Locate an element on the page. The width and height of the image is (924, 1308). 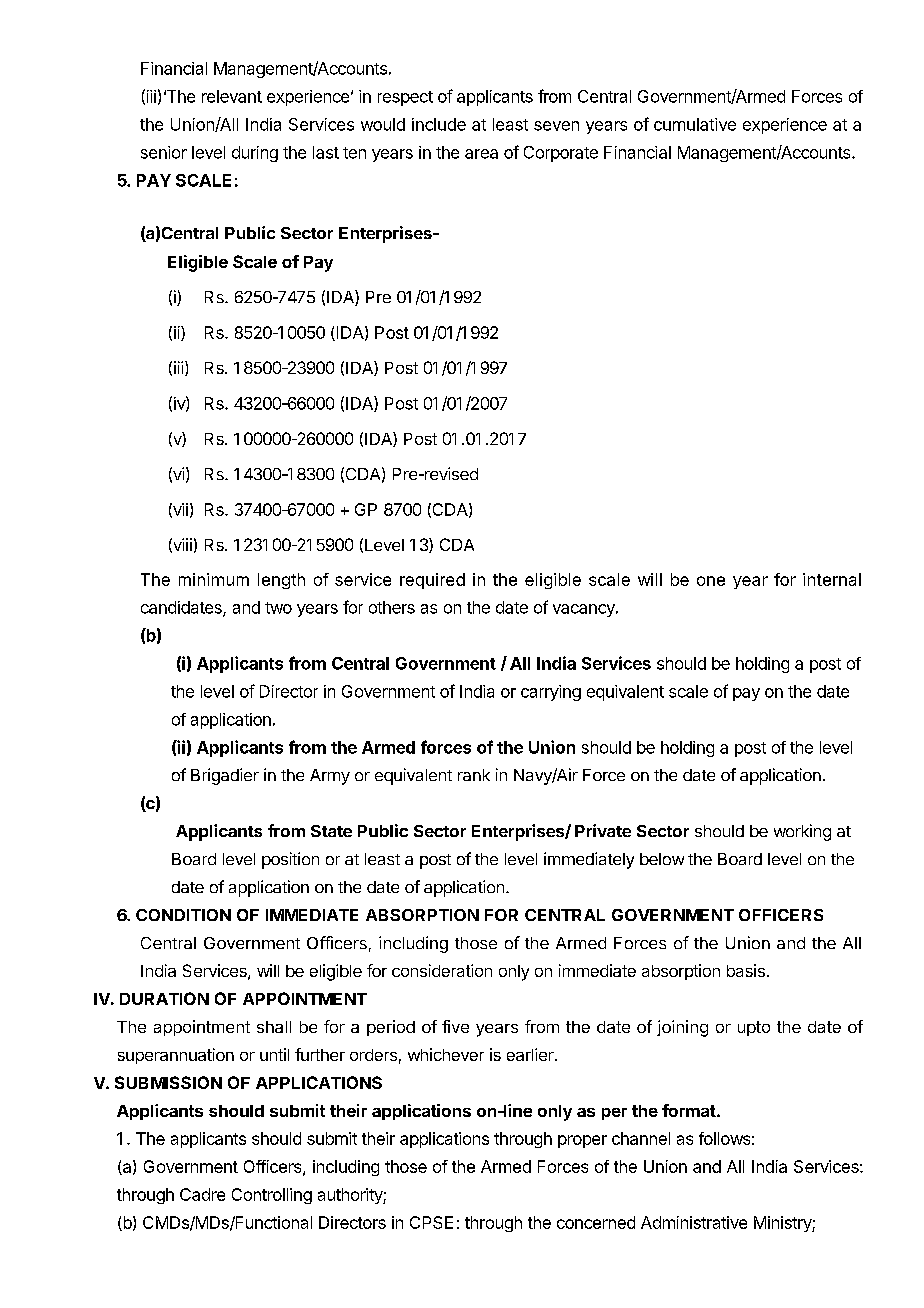
CONDITION is located at coordinates (183, 915).
